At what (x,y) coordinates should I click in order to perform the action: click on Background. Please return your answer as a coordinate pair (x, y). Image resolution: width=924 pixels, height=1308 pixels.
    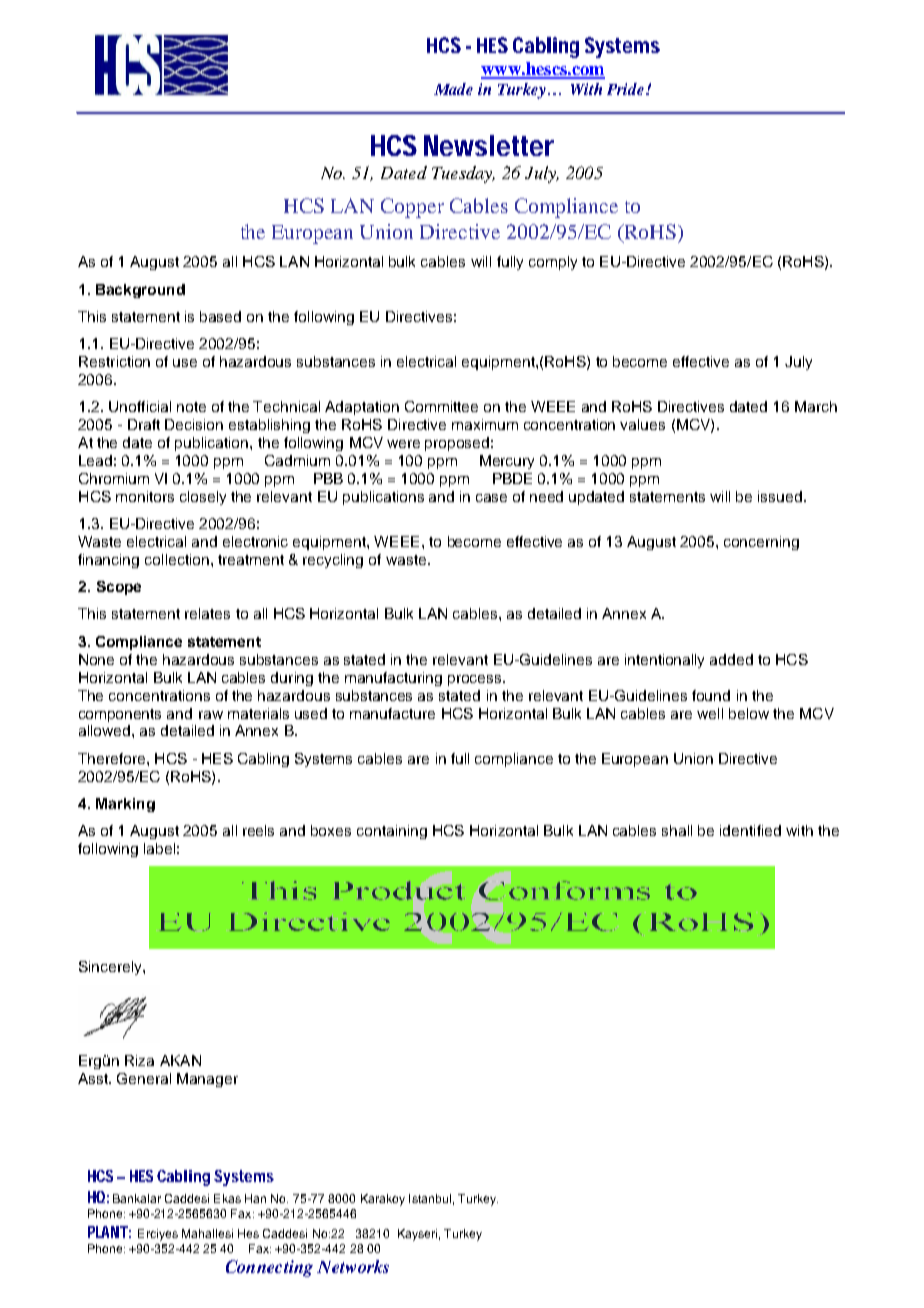
    Looking at the image, I should click on (140, 291).
